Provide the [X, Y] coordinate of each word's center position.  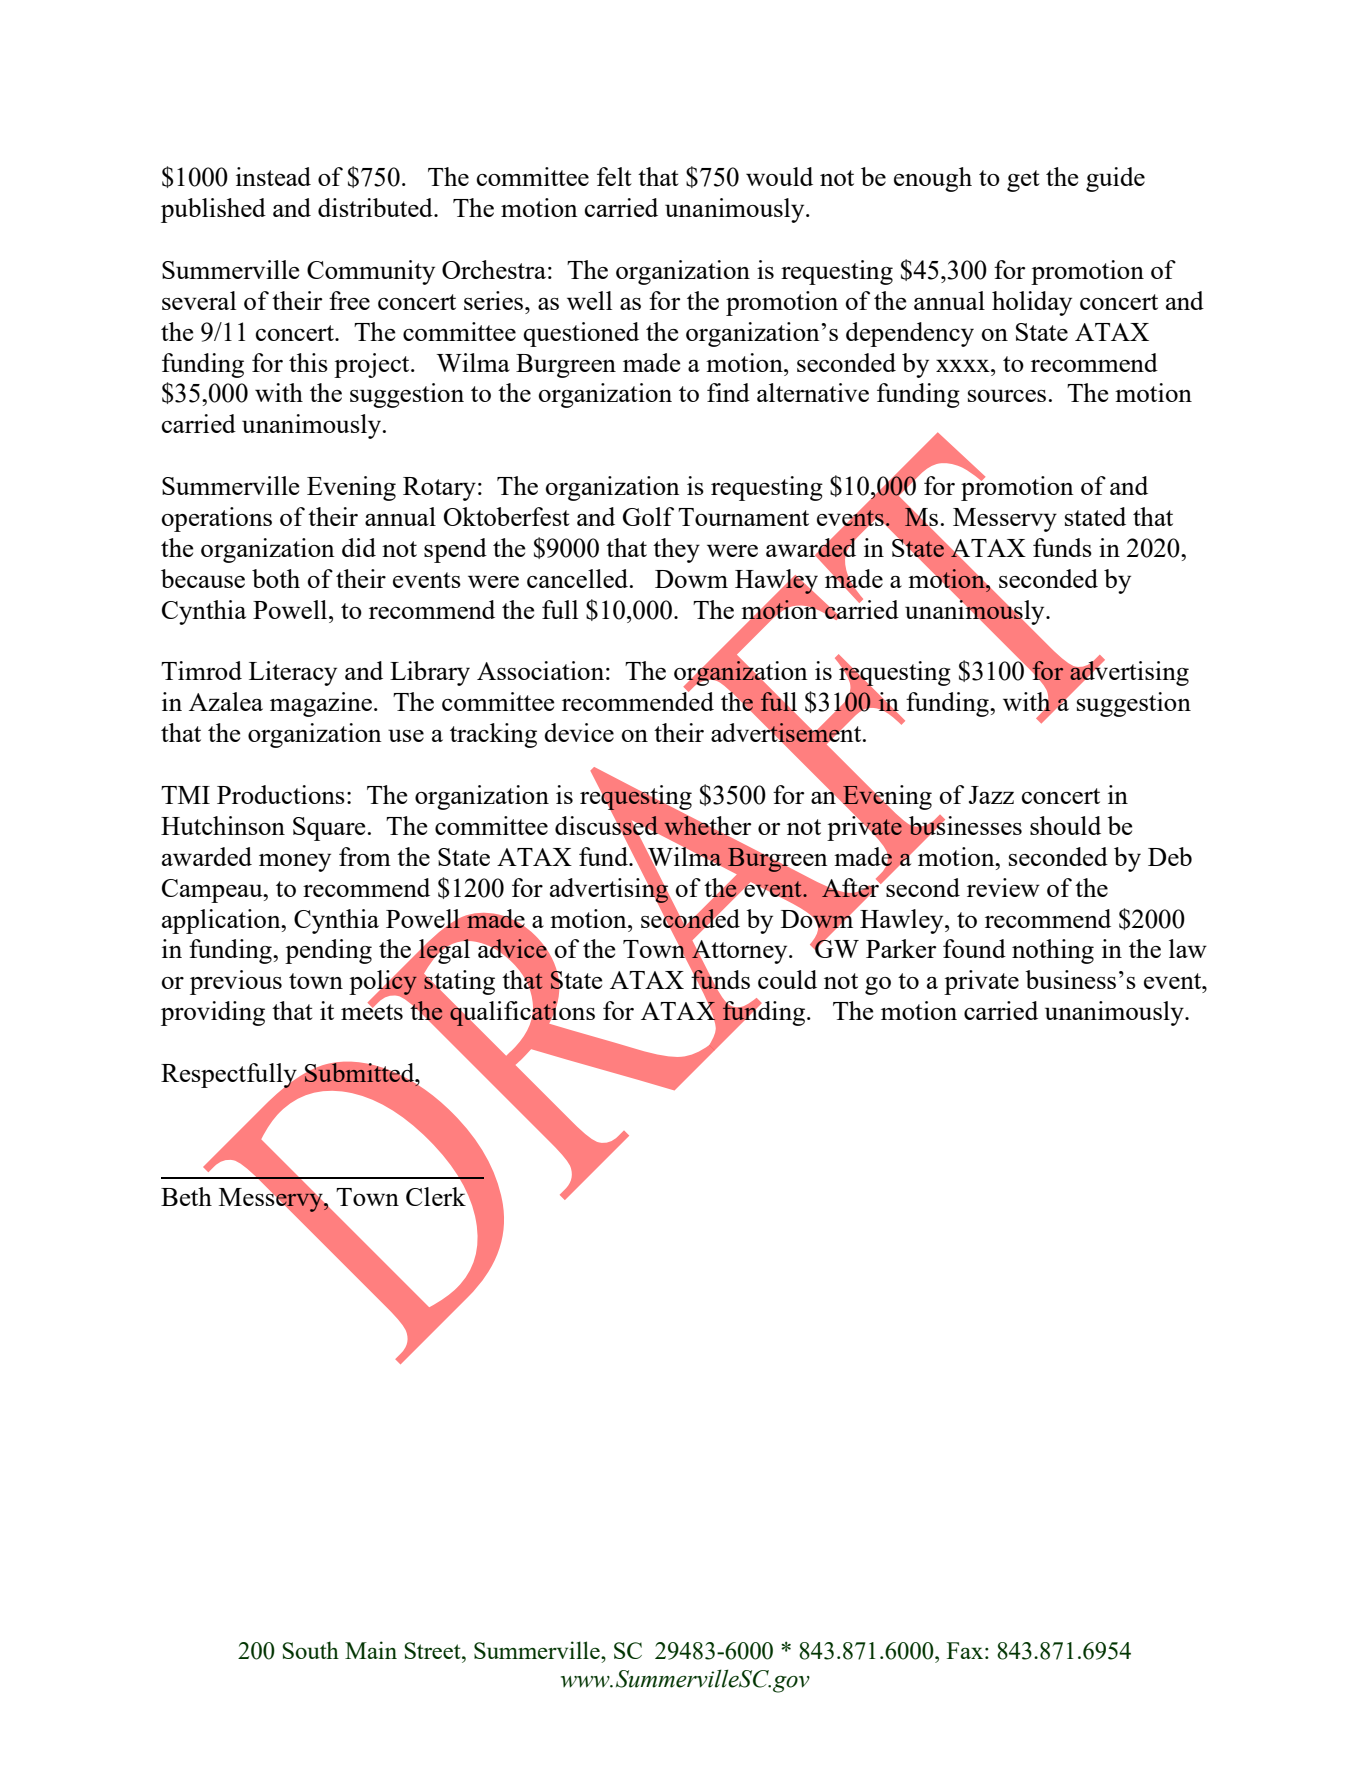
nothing [1053, 951]
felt [614, 176]
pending [328, 951]
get [1023, 181]
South [310, 1650]
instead [273, 176]
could [787, 979]
